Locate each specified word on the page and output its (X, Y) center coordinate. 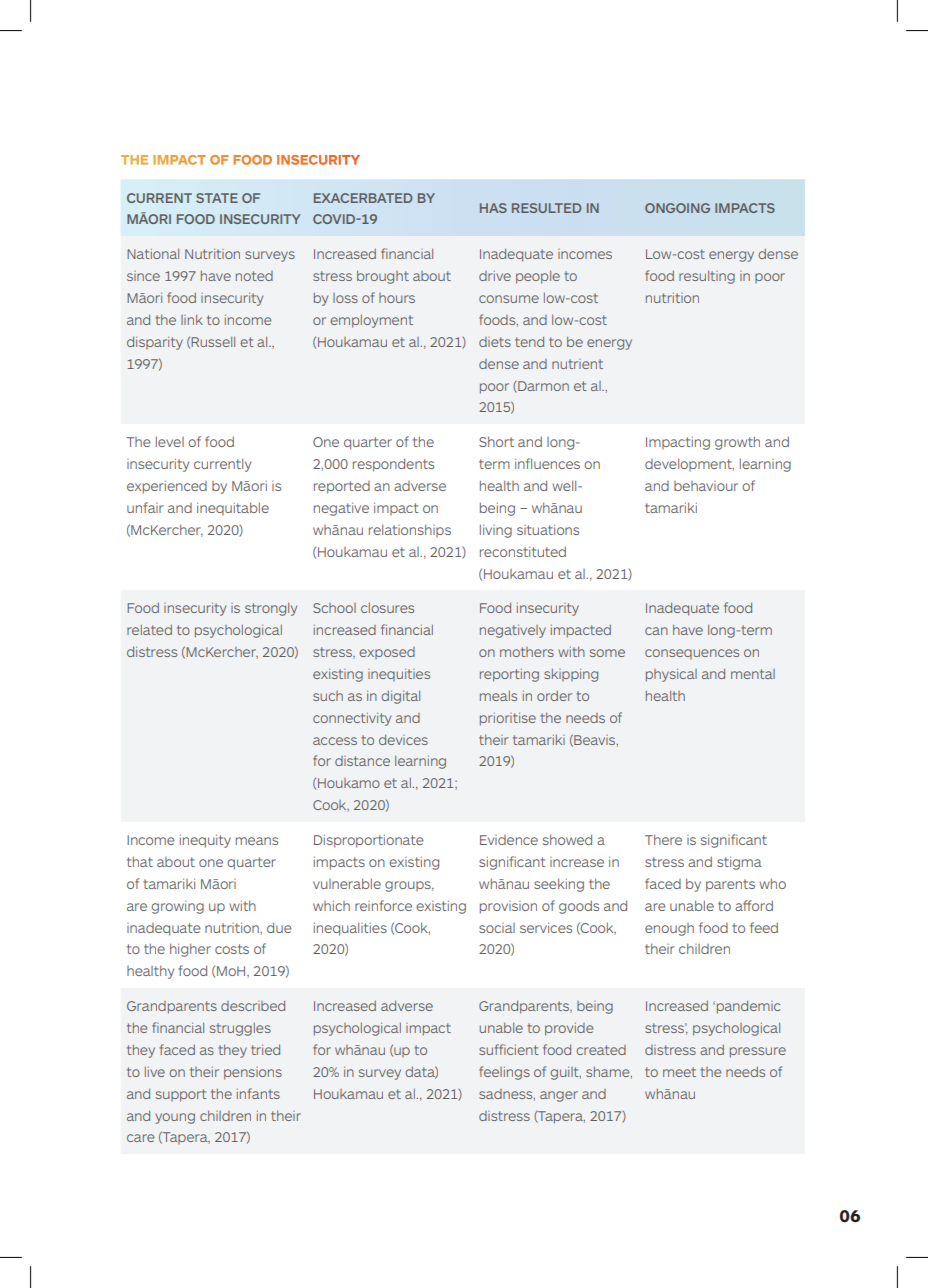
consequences (692, 654)
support (181, 1095)
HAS (493, 208)
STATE (217, 198)
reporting (509, 675)
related (149, 630)
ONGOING (677, 208)
